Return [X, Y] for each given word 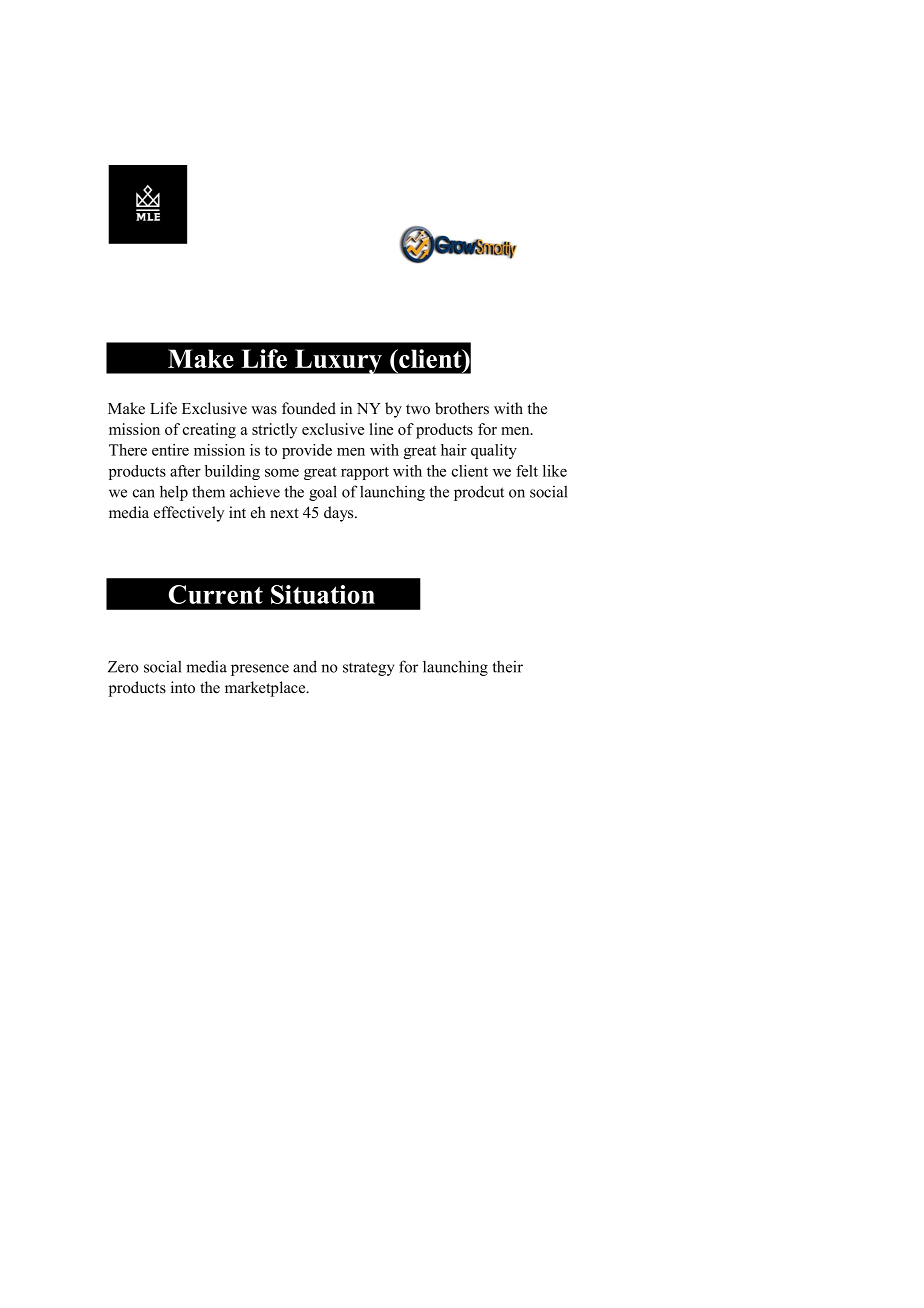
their [507, 667]
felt [527, 471]
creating [209, 431]
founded [309, 408]
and [305, 666]
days [340, 514]
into [183, 687]
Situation [323, 594]
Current [216, 594]
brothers [462, 408]
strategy [368, 669]
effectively [189, 514]
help [174, 493]
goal [323, 493]
